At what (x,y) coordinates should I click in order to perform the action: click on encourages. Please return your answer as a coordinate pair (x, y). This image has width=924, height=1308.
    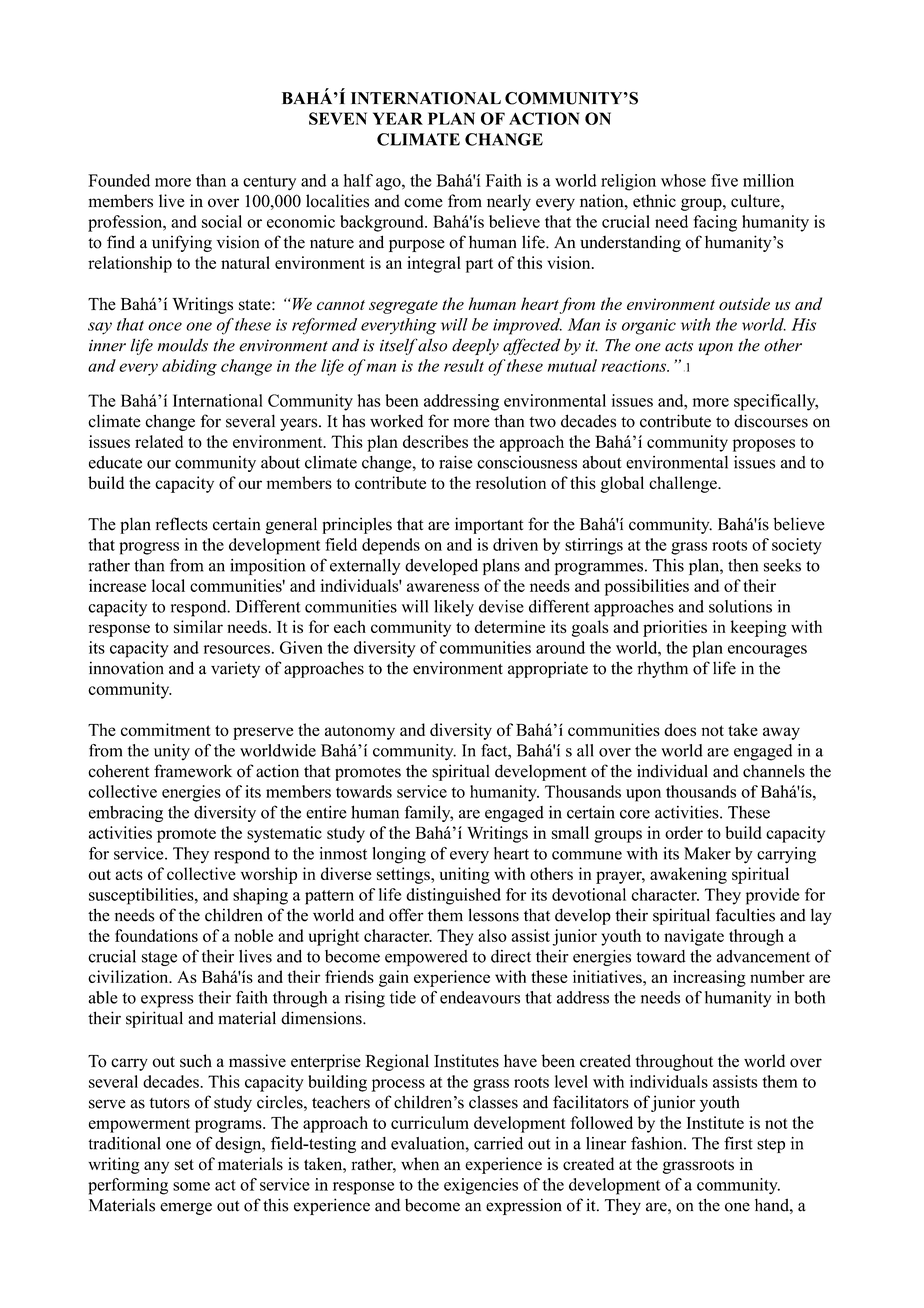
    Looking at the image, I should click on (767, 651).
